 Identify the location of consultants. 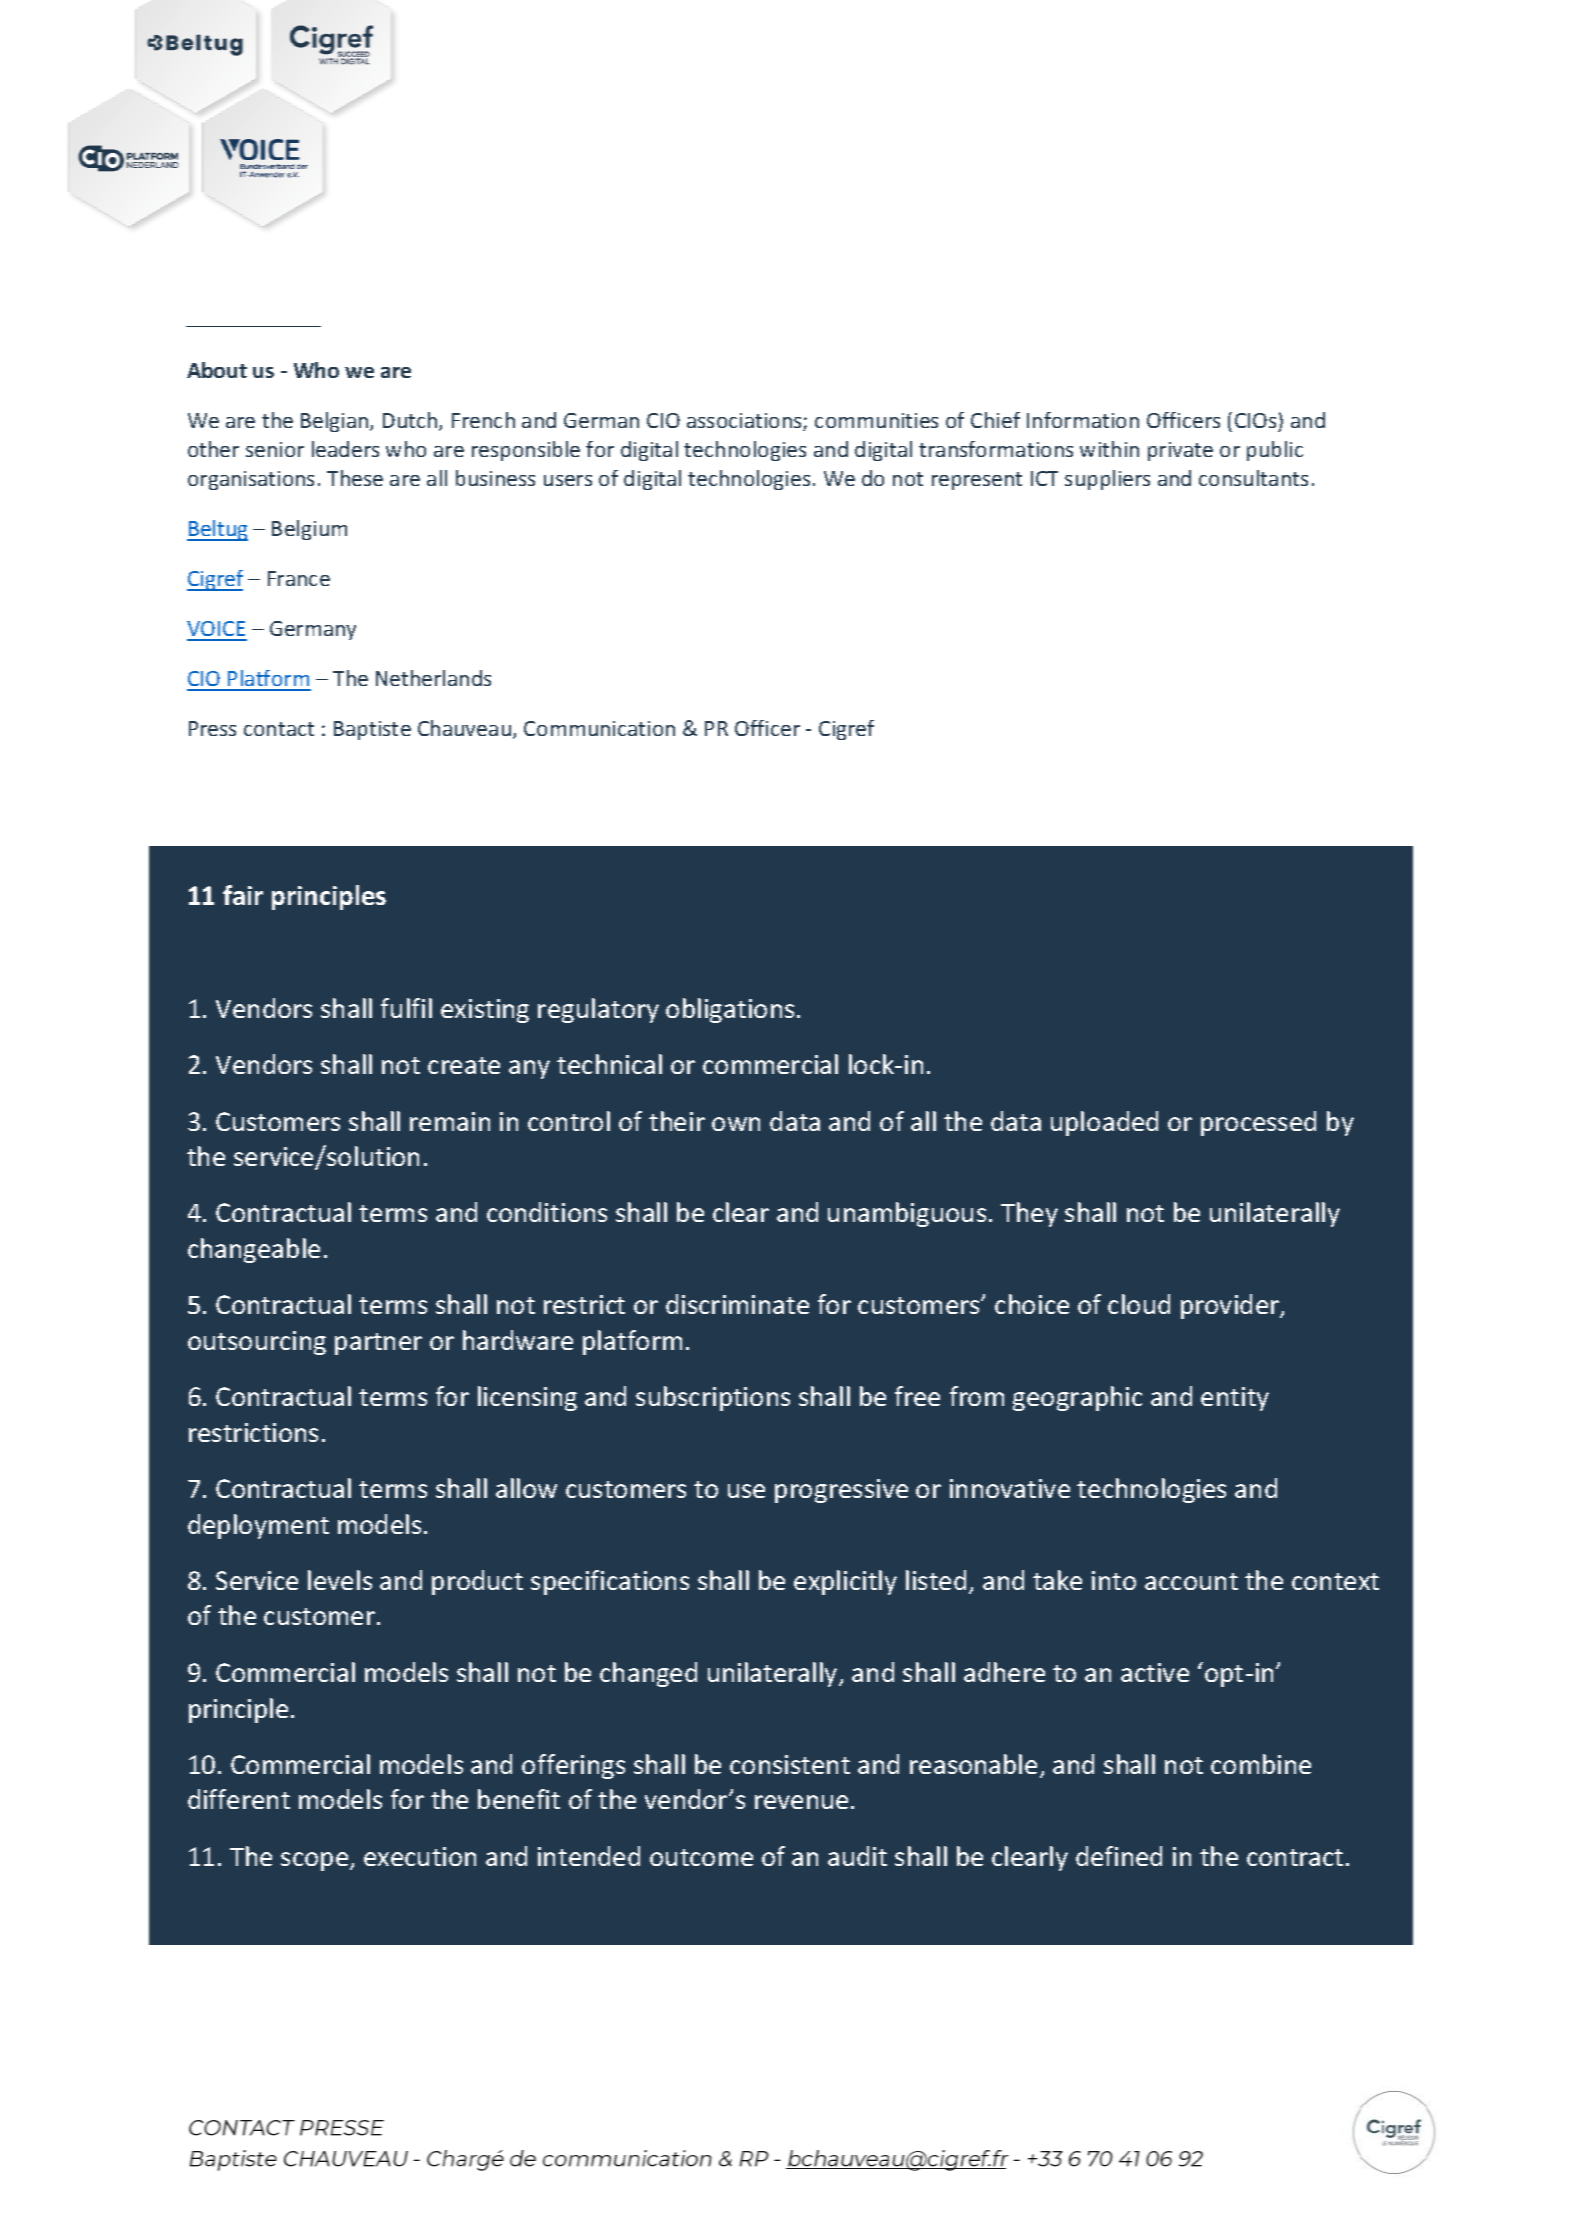
(1253, 478).
